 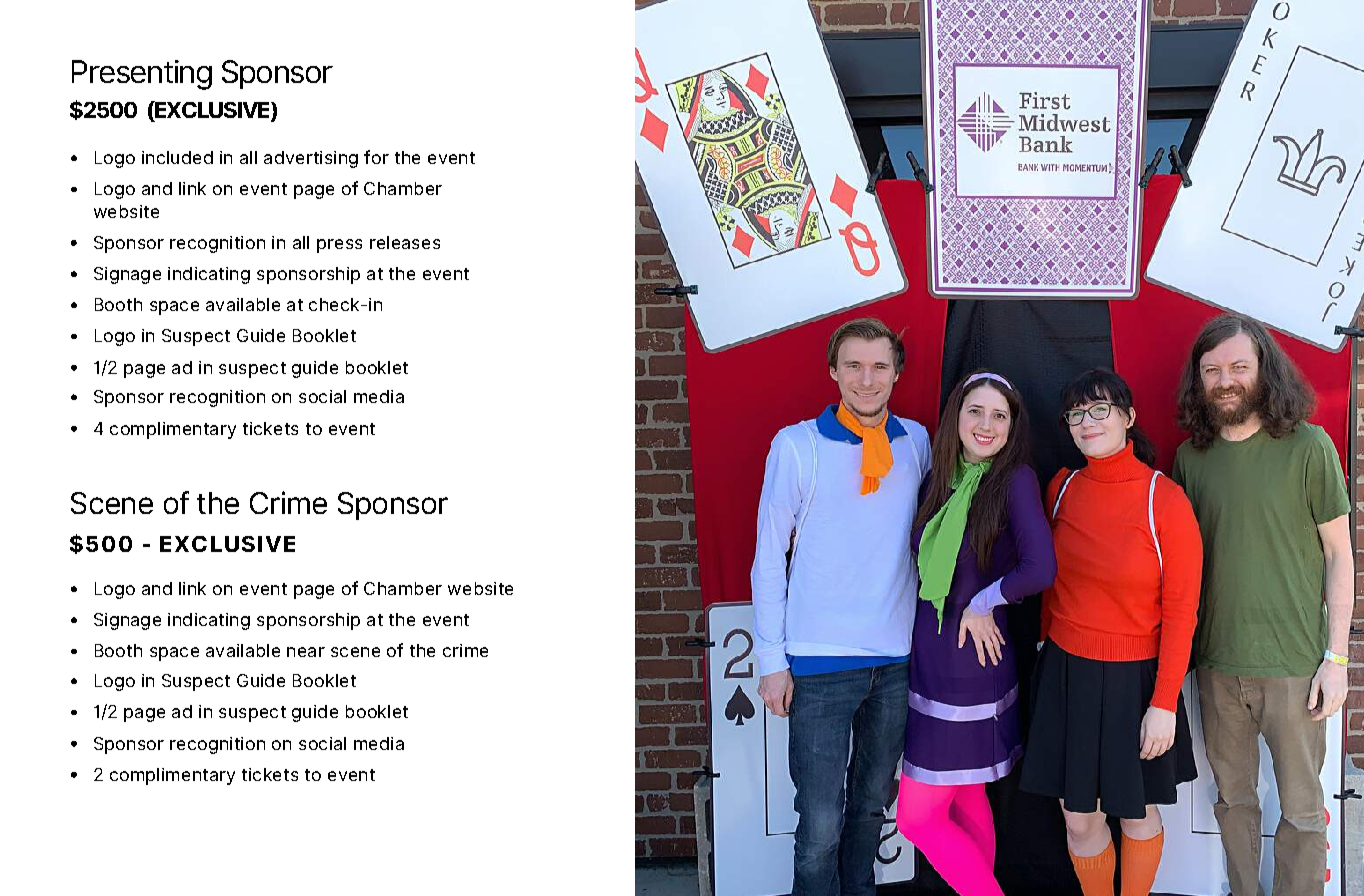 I want to click on press, so click(x=339, y=246).
